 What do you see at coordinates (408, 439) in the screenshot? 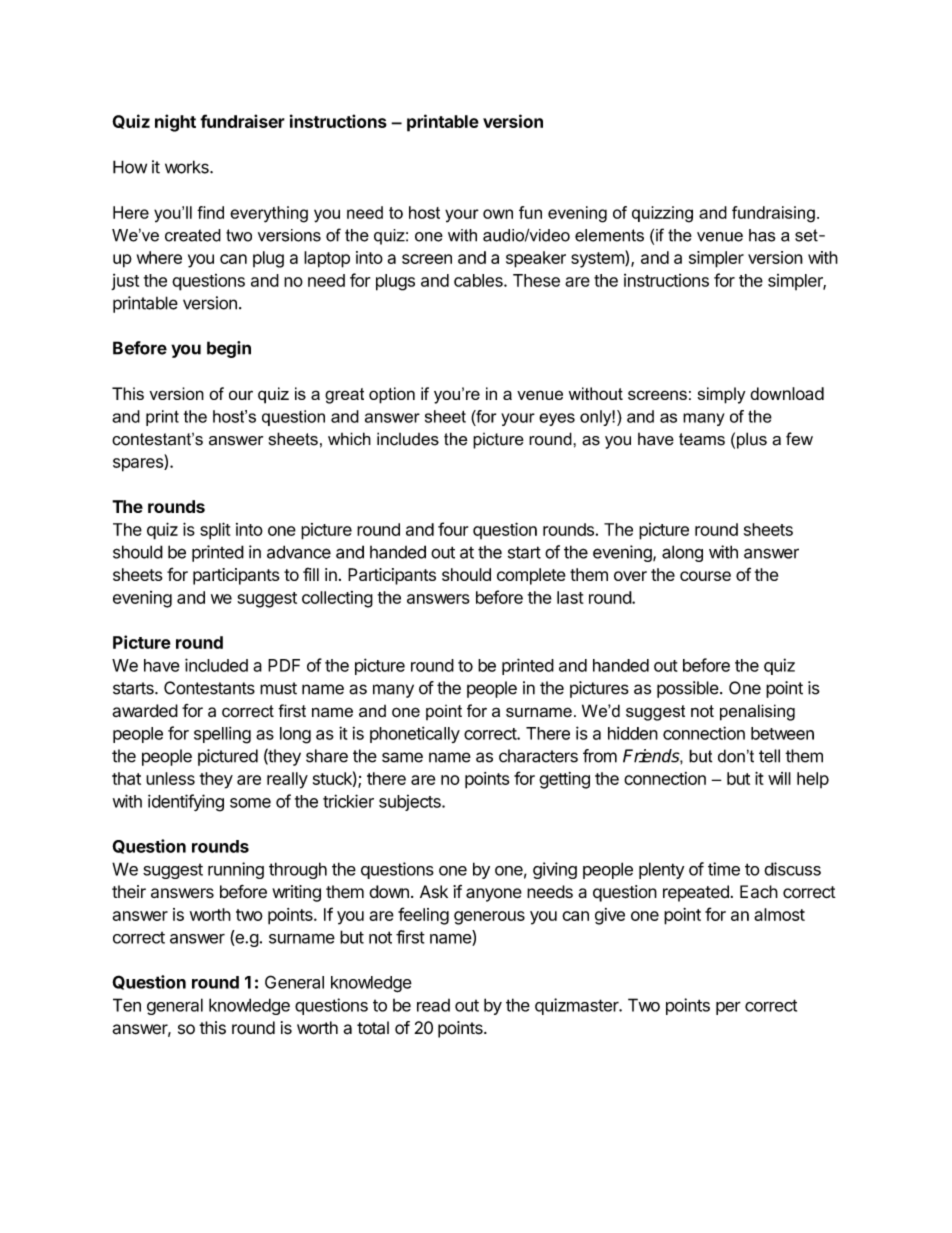
I see `includes` at bounding box center [408, 439].
